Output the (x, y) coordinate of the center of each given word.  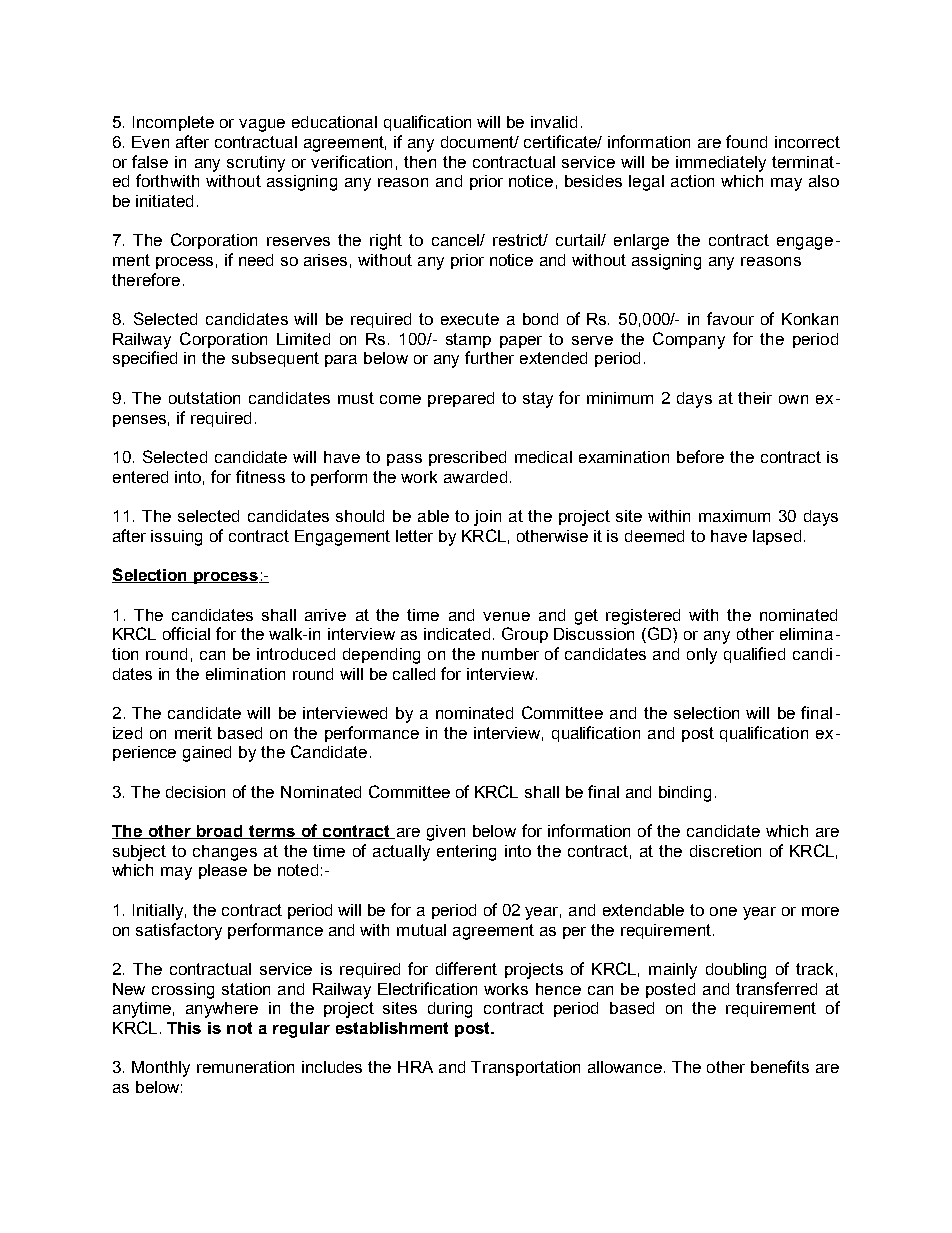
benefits (780, 1066)
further (489, 357)
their (755, 398)
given (446, 833)
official (186, 633)
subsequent (275, 359)
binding (685, 794)
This (184, 1028)
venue (506, 616)
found (746, 141)
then (420, 162)
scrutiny (256, 164)
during (450, 1010)
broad (220, 832)
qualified (754, 655)
